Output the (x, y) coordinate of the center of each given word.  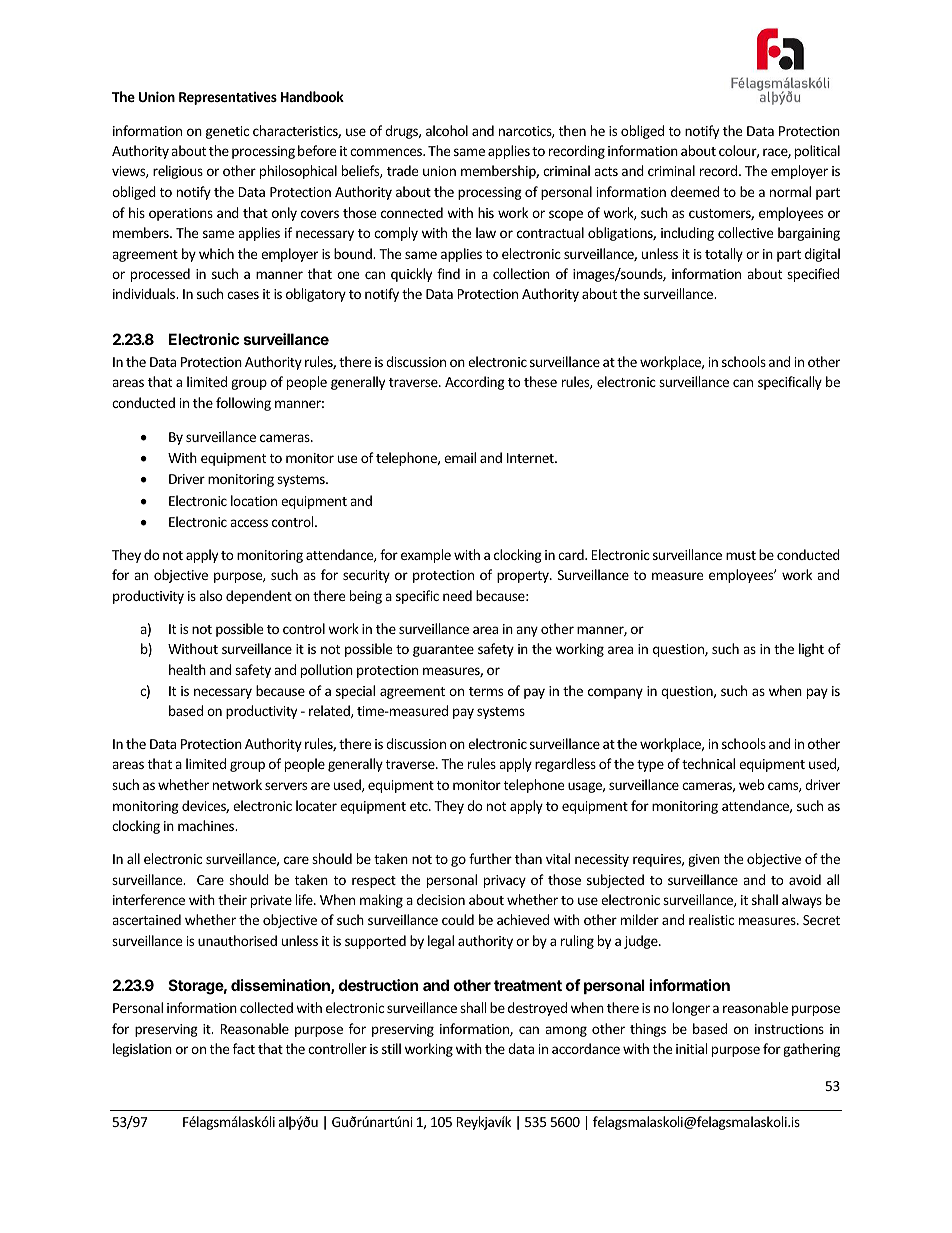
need (457, 595)
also (211, 595)
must (741, 555)
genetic (227, 132)
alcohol (447, 130)
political (817, 152)
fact (244, 1048)
